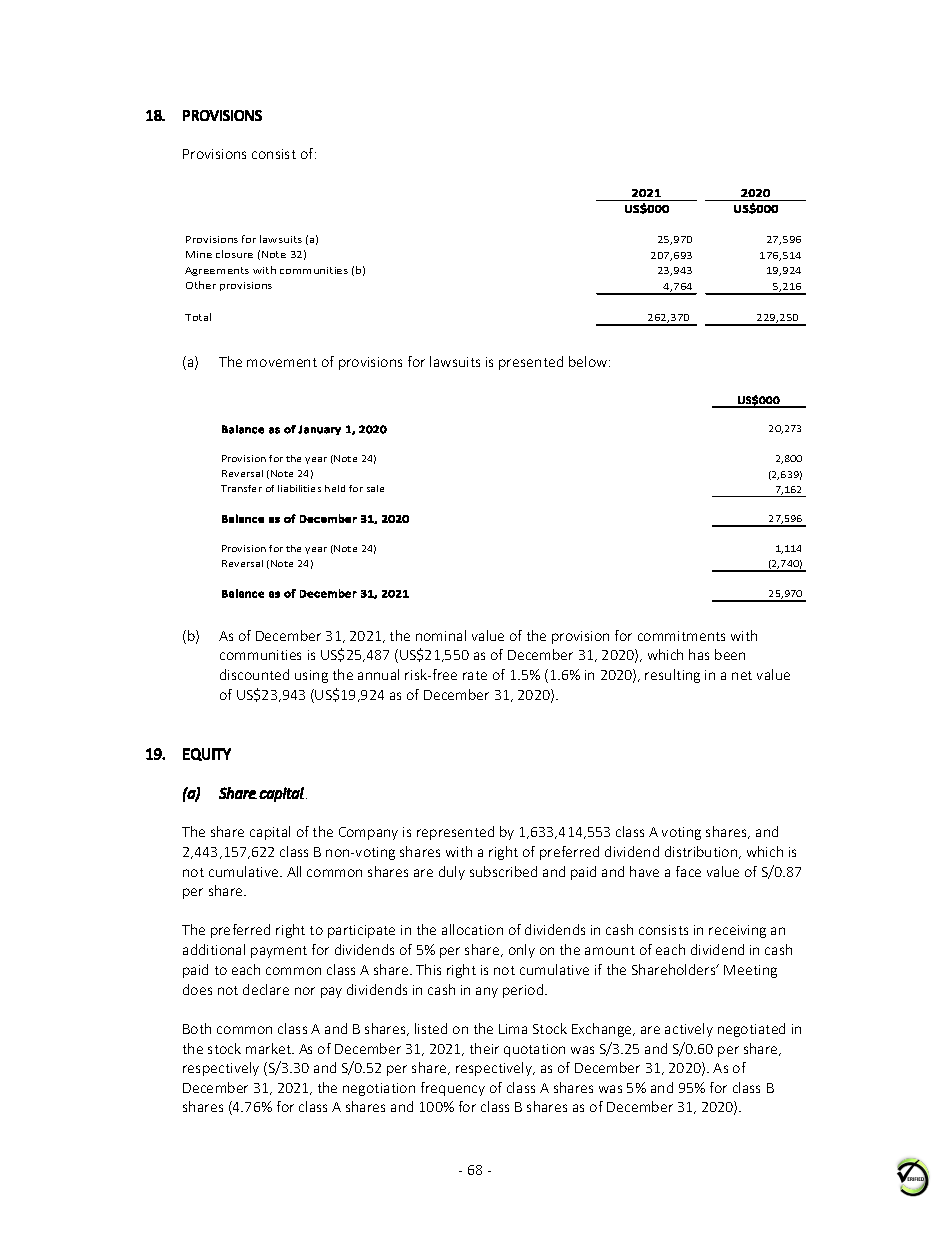 The image size is (952, 1233). What do you see at coordinates (702, 852) in the page?
I see `distribution` at bounding box center [702, 852].
